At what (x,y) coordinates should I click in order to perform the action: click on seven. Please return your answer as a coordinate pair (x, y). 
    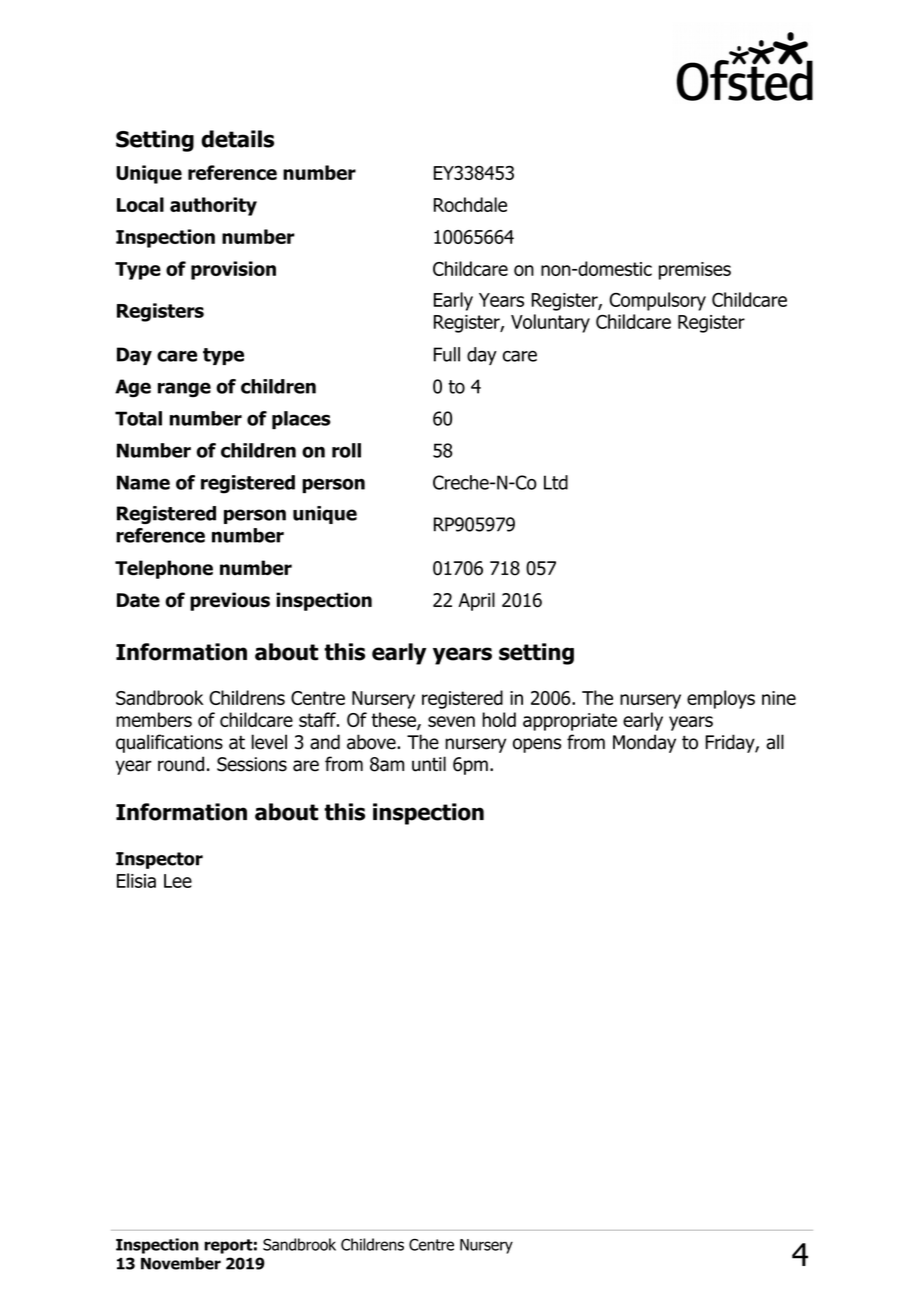
    Looking at the image, I should click on (451, 721).
